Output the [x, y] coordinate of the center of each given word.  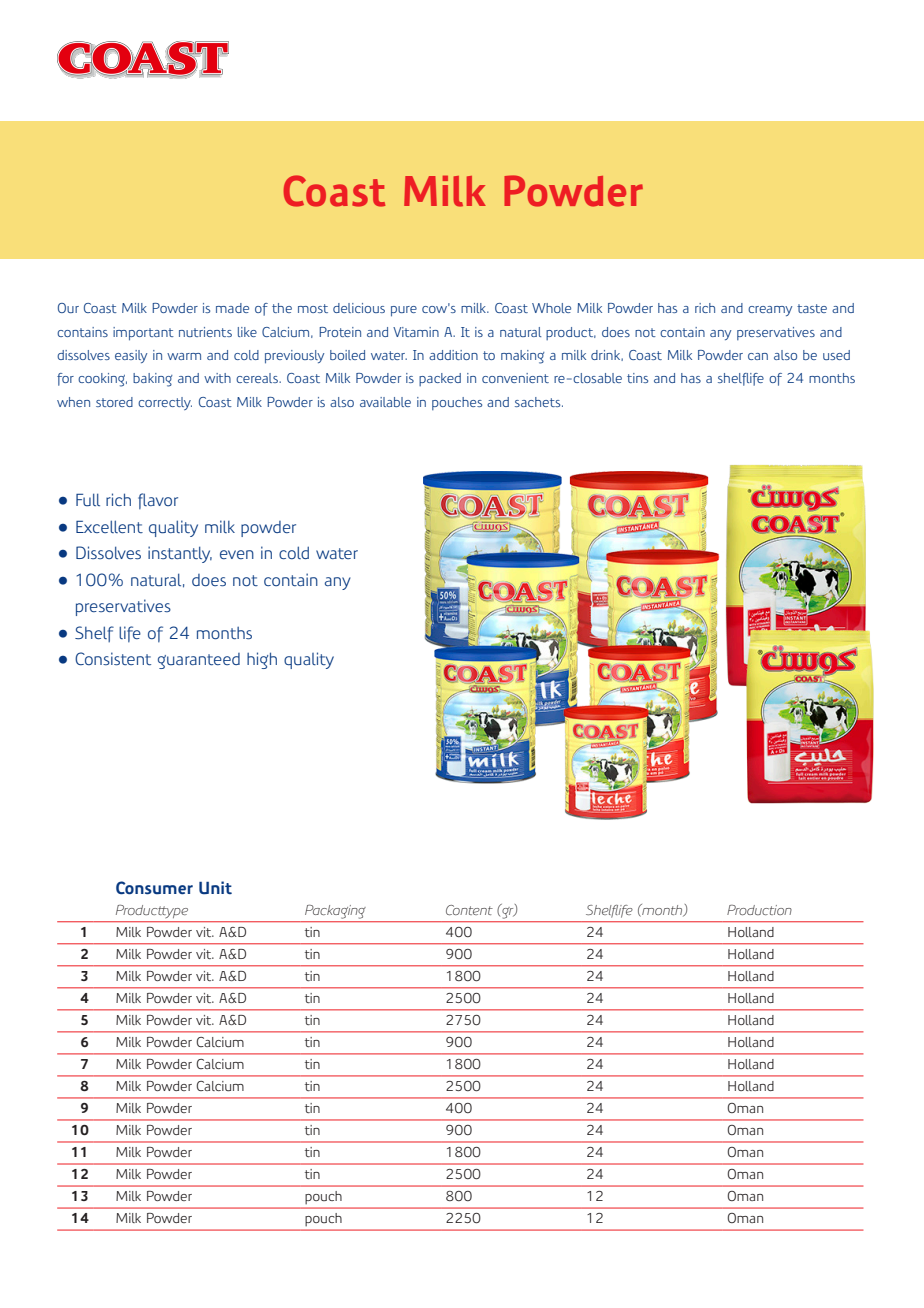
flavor [158, 501]
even [237, 554]
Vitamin [416, 332]
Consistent [113, 658]
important [143, 334]
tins [637, 378]
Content [469, 910]
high [262, 660]
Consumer [154, 887]
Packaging [335, 912]
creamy [770, 311]
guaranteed [199, 661]
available [385, 402]
